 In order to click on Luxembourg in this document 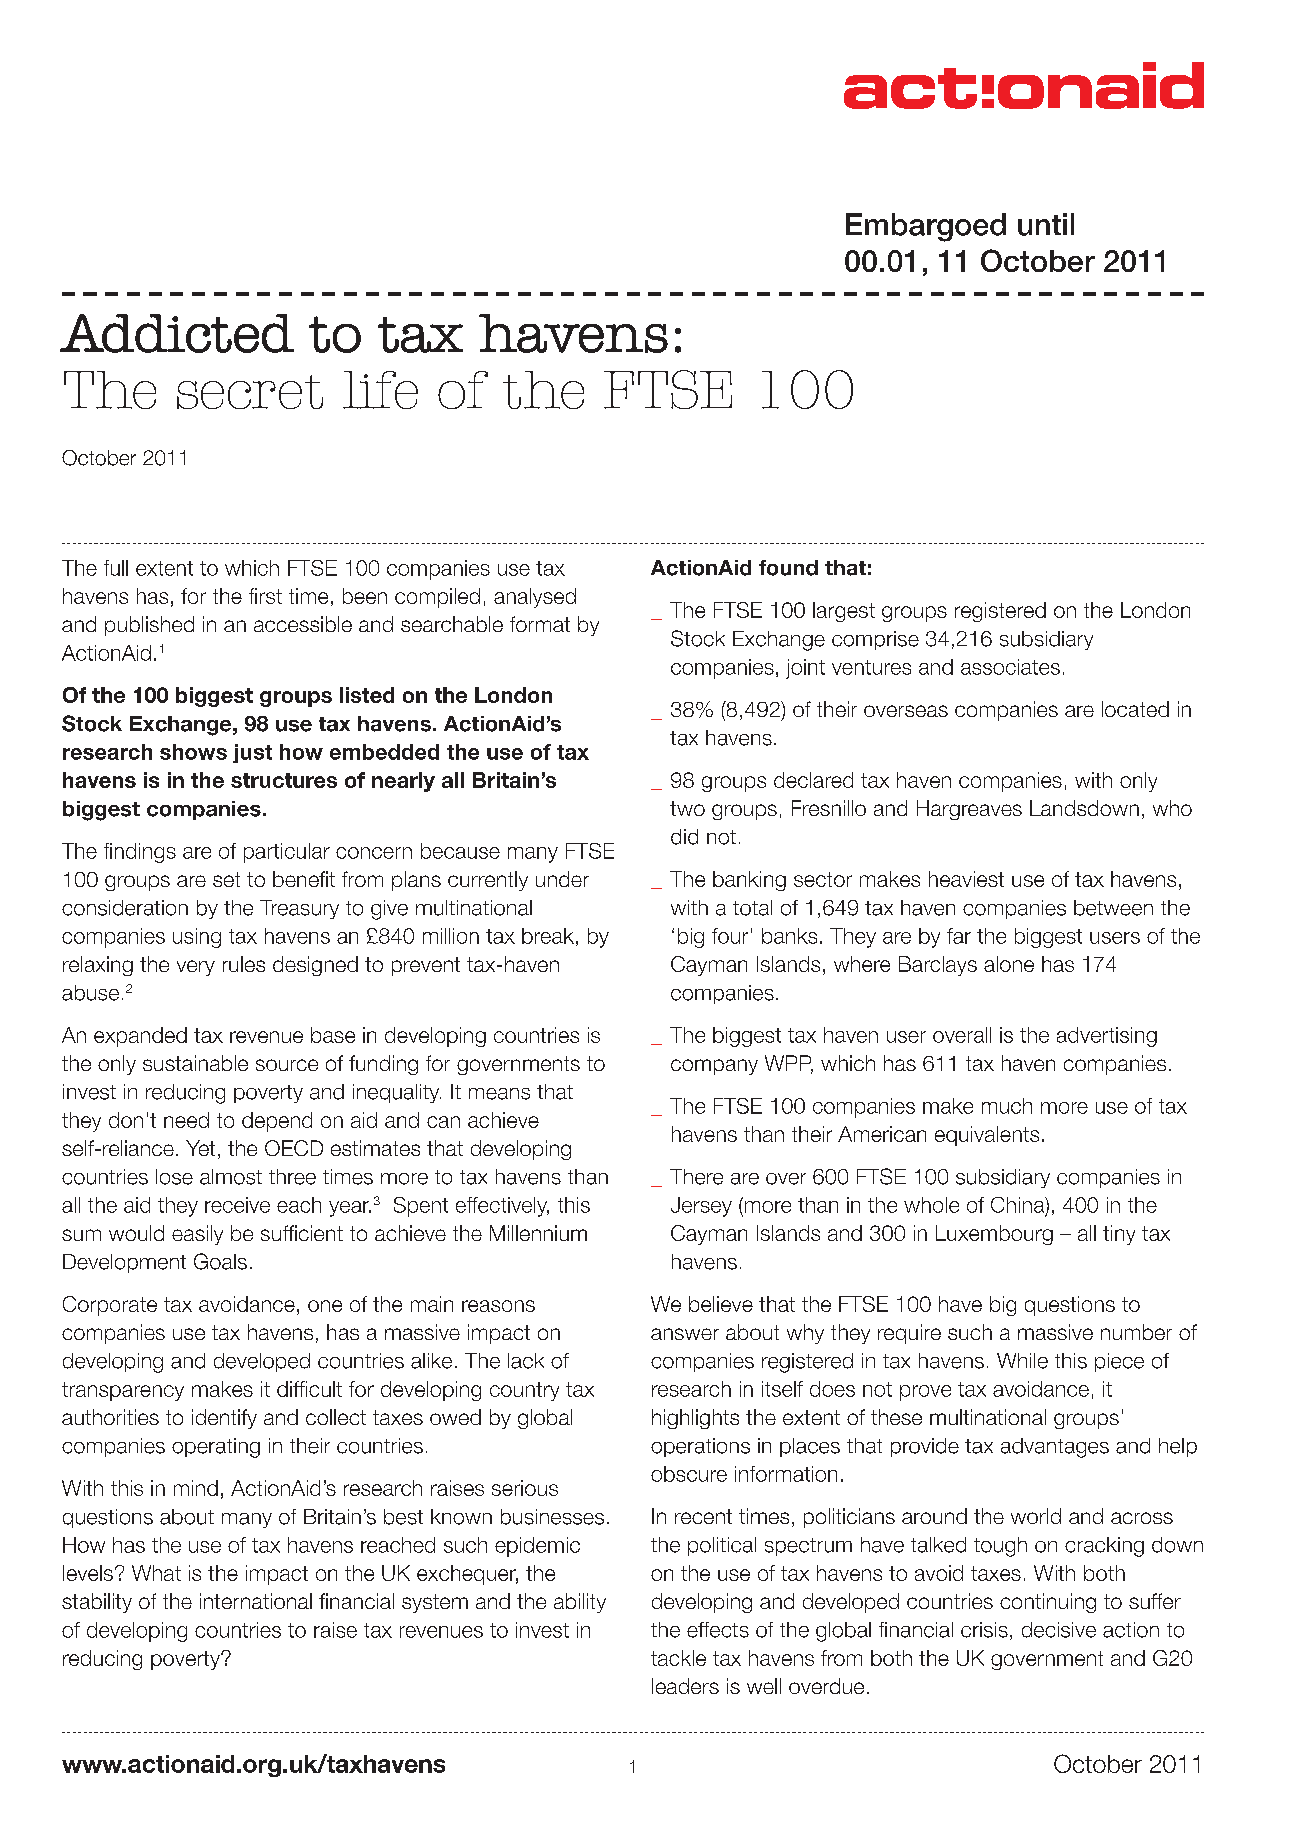, I will do `click(994, 1235)`.
